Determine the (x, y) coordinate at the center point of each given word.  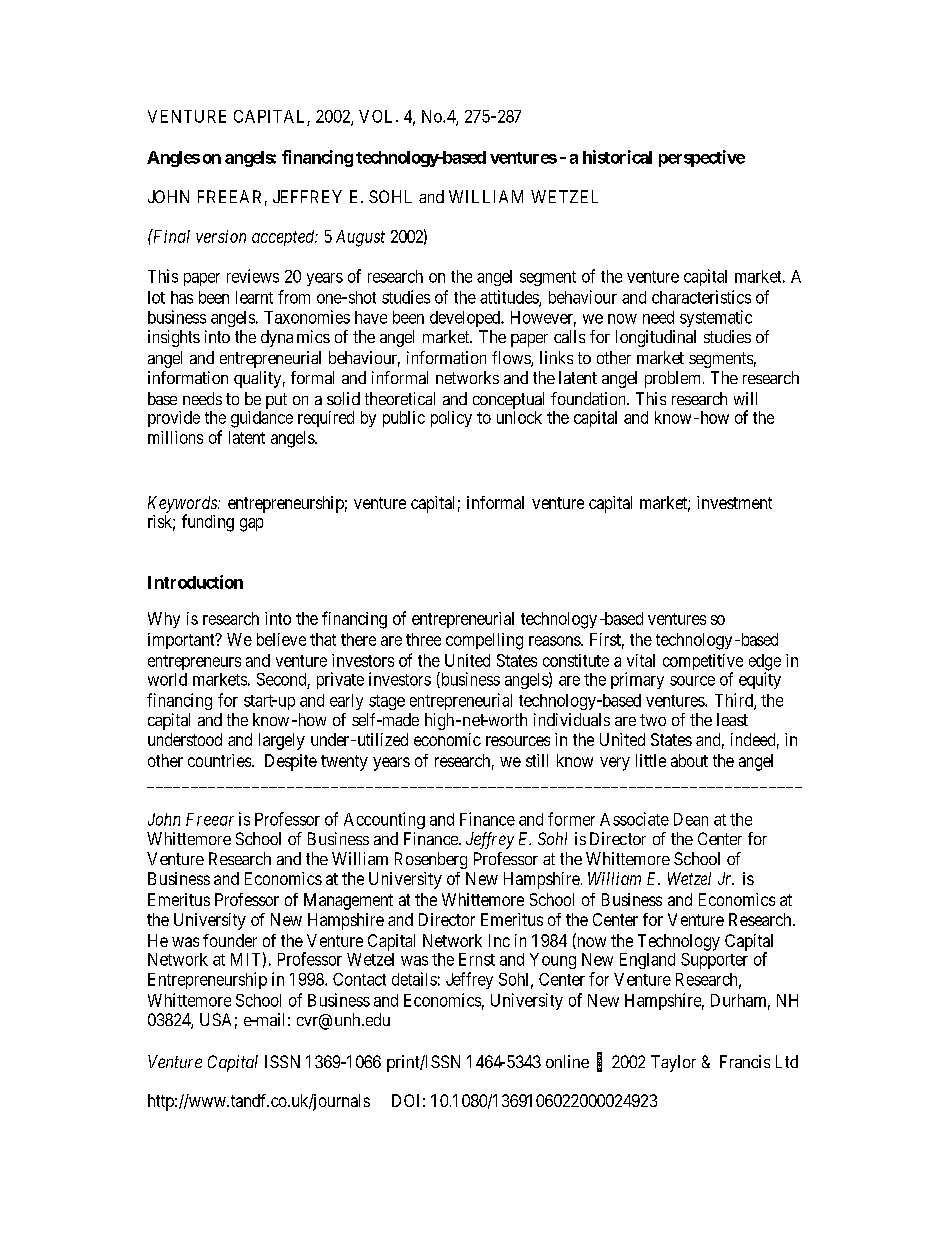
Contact (359, 979)
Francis (745, 1061)
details (414, 979)
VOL (378, 116)
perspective (702, 158)
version (221, 236)
